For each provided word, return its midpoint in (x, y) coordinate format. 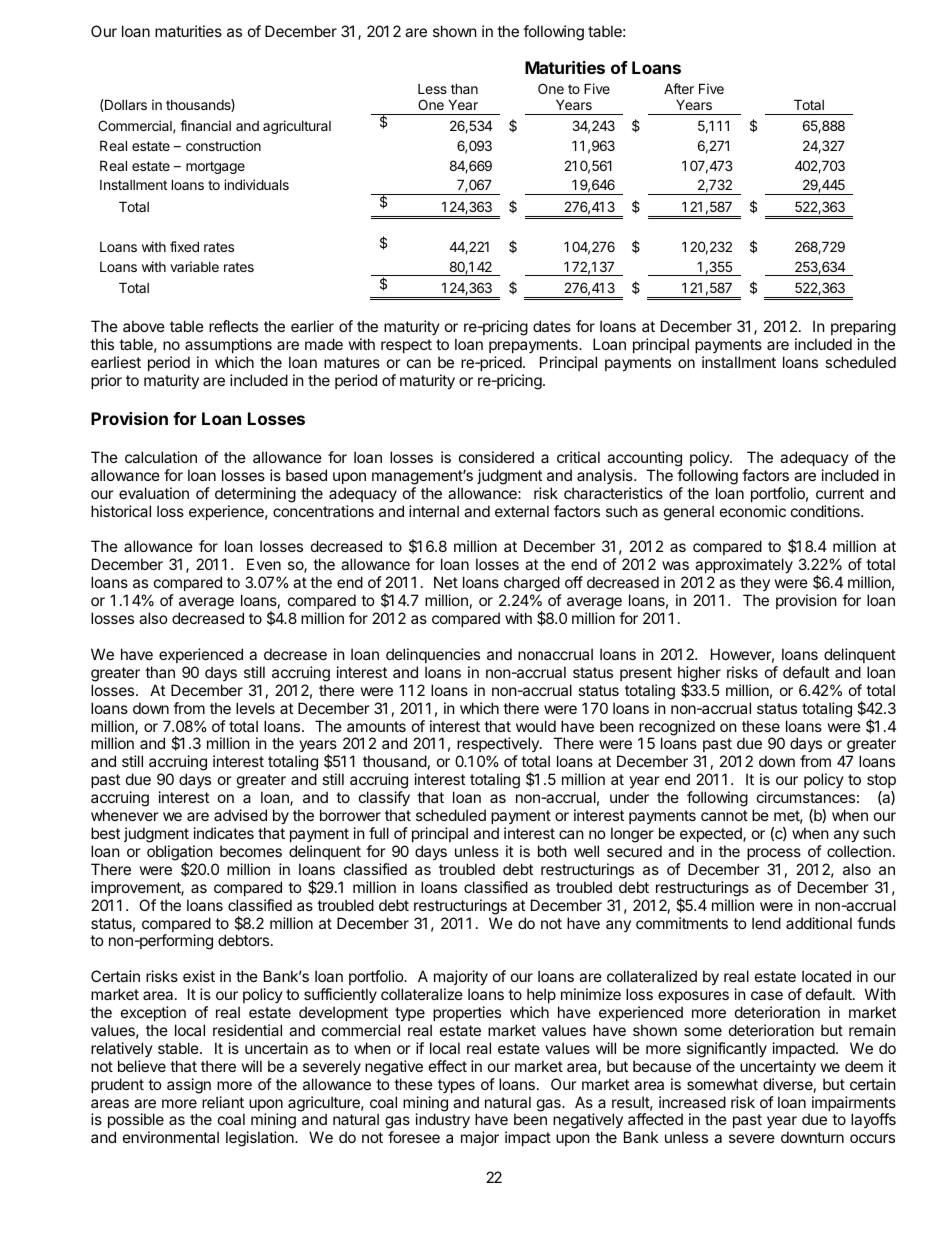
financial (205, 125)
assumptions (228, 345)
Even (264, 564)
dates (552, 326)
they (755, 583)
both (552, 851)
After (679, 88)
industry (443, 1120)
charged (531, 585)
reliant (223, 1102)
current (840, 493)
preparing (863, 329)
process (774, 854)
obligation (180, 854)
